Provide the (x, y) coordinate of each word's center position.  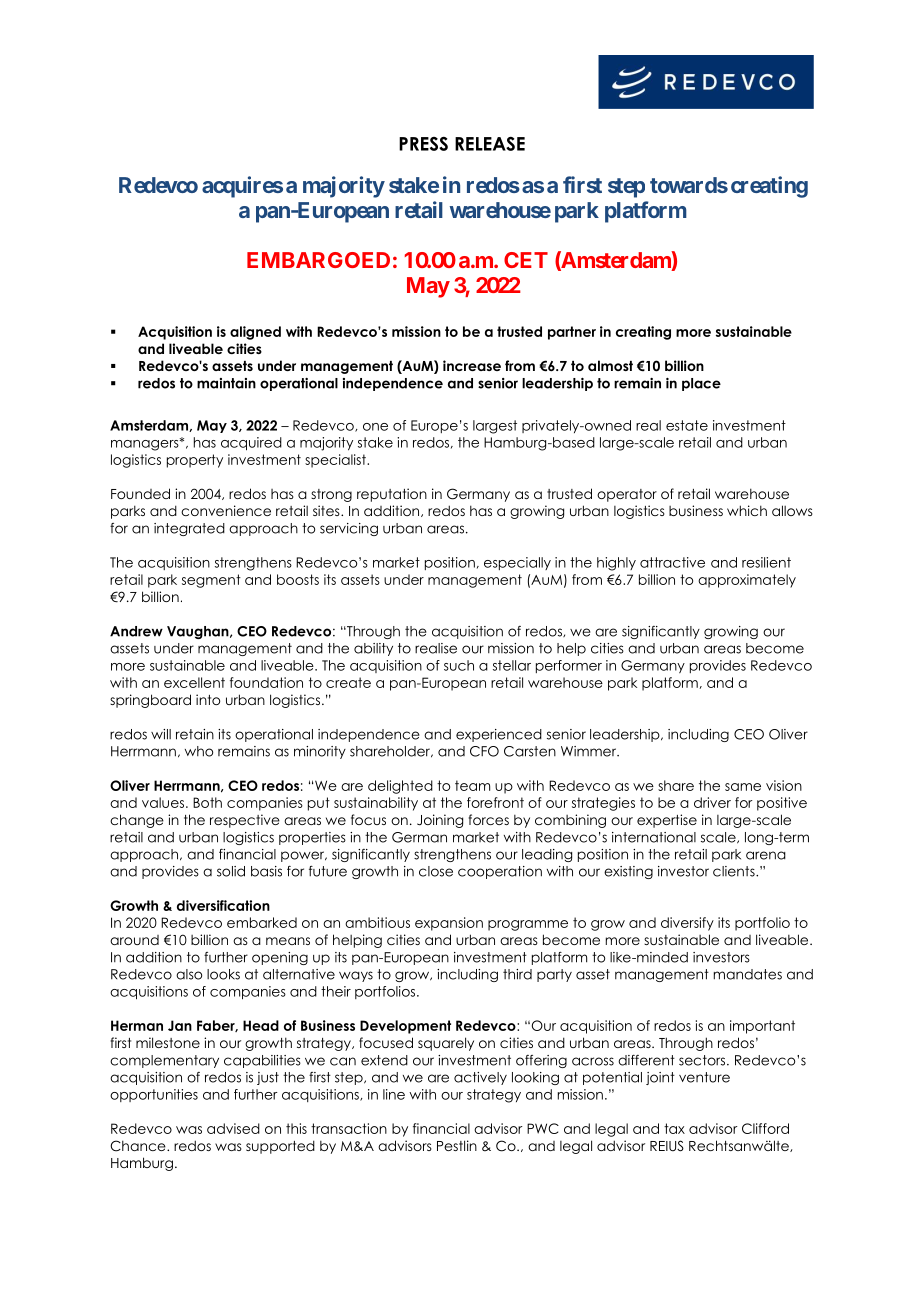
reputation (392, 495)
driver (712, 802)
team (472, 785)
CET (526, 260)
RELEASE (490, 144)
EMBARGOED (318, 260)
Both (207, 802)
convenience (226, 510)
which (747, 510)
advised (233, 1128)
